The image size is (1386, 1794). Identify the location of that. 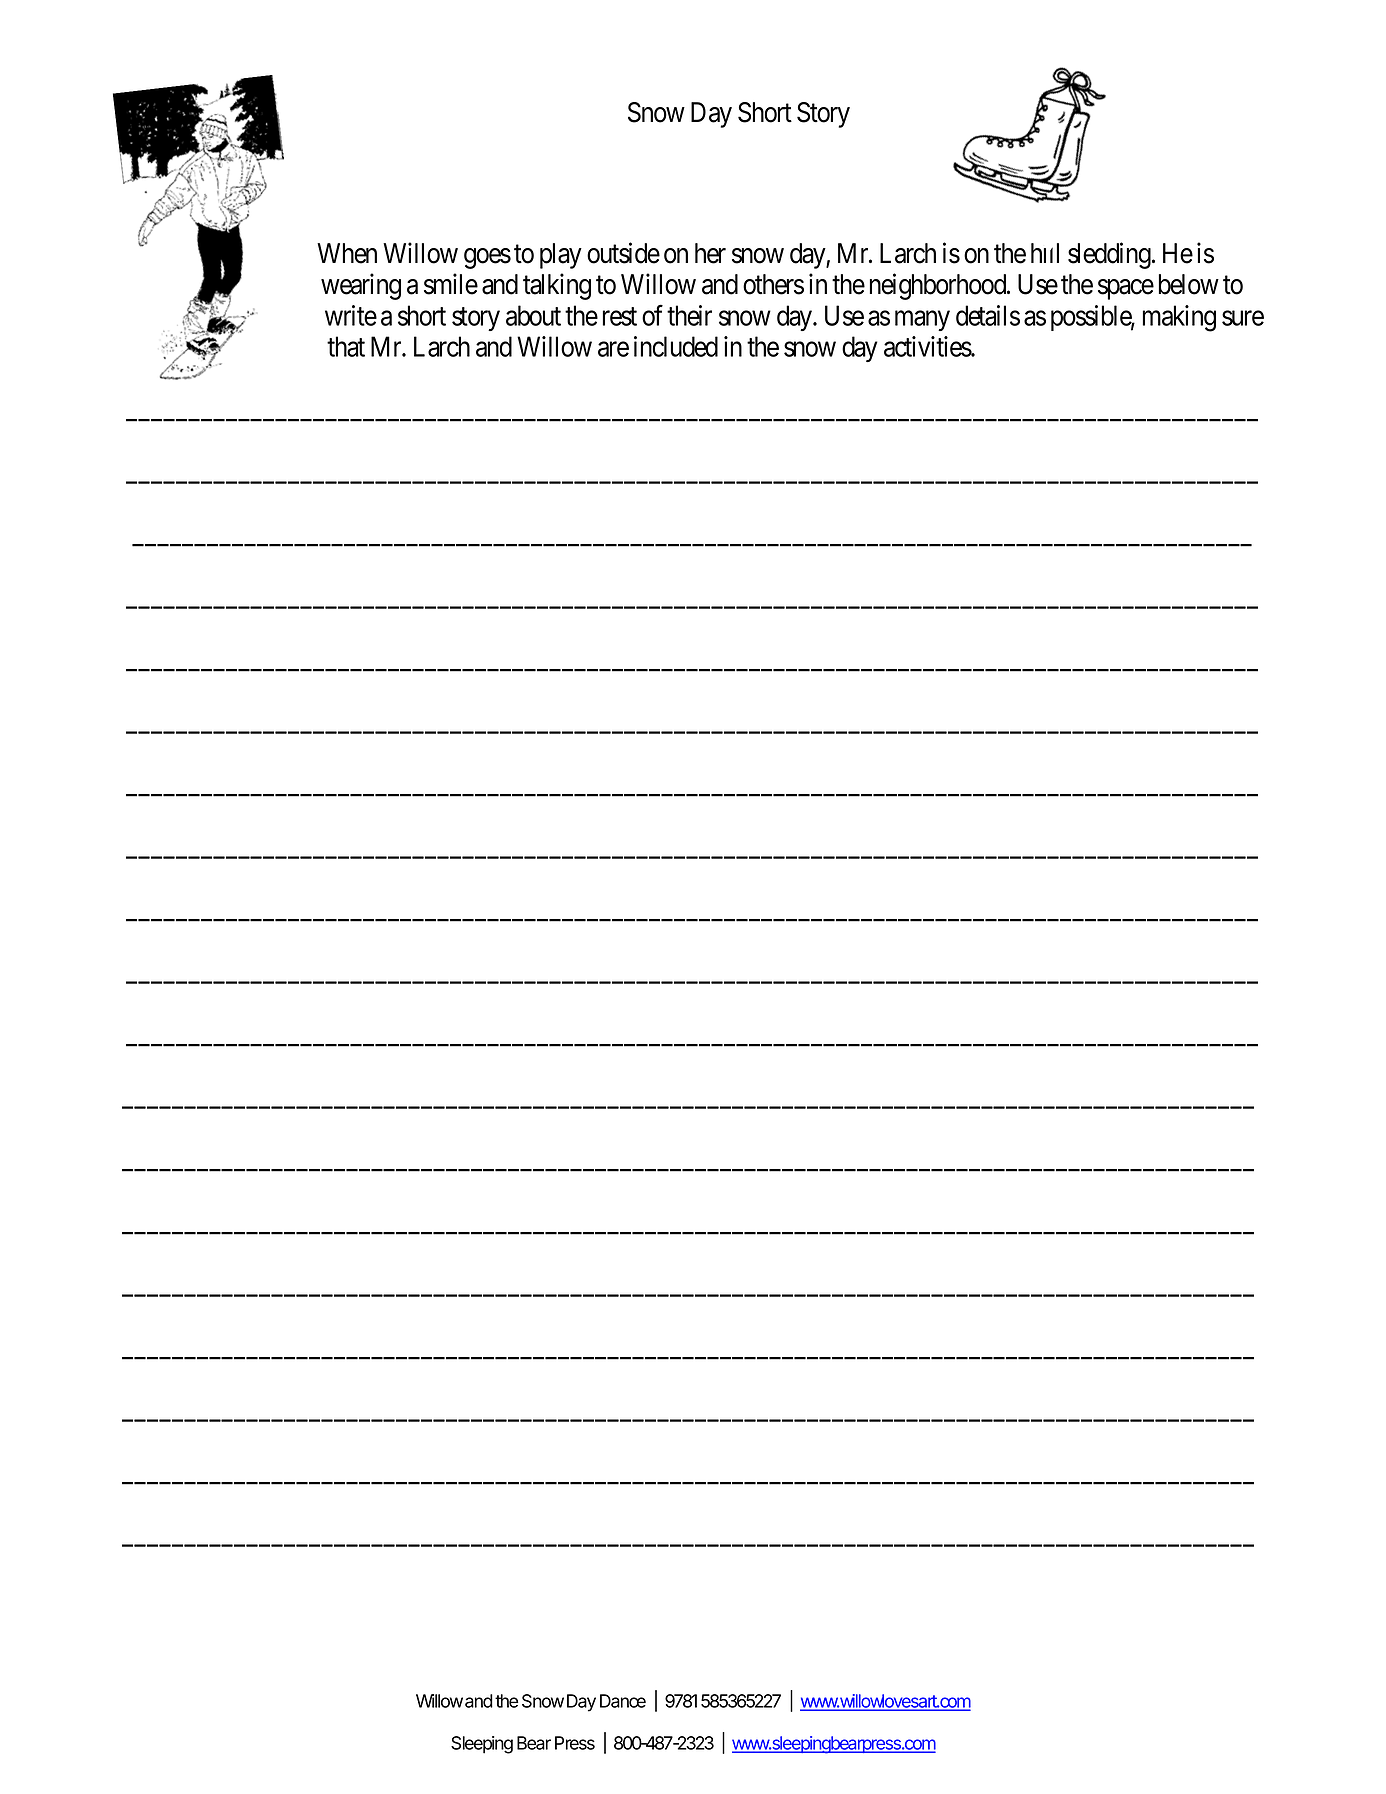
(346, 346).
